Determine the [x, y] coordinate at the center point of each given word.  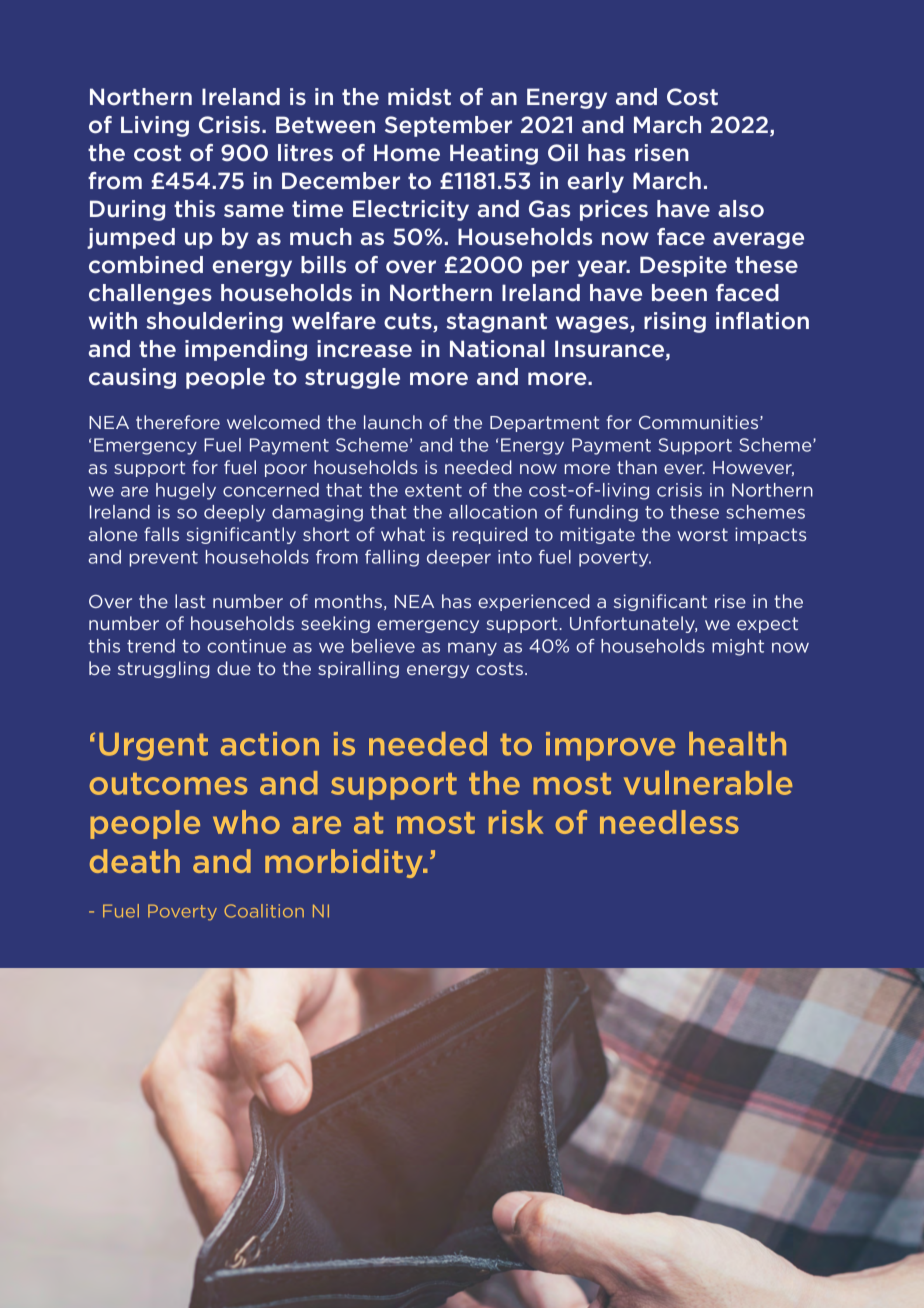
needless [669, 822]
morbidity [345, 863]
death [135, 861]
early [596, 182]
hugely [186, 491]
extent [433, 490]
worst [702, 534]
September [448, 126]
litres [305, 153]
